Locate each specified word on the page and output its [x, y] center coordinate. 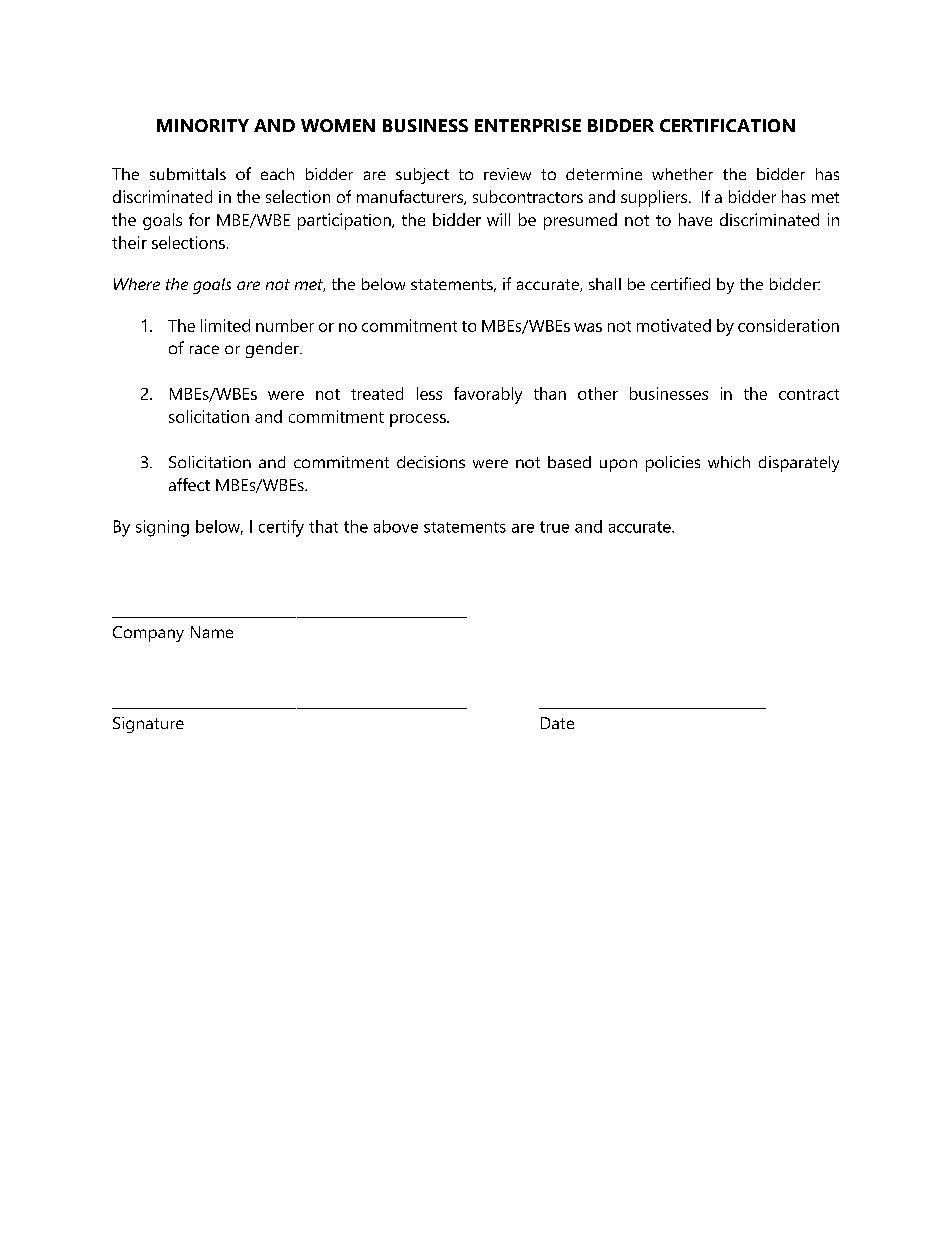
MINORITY [203, 125]
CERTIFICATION [727, 125]
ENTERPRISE [528, 125]
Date [557, 723]
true [554, 527]
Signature [148, 725]
